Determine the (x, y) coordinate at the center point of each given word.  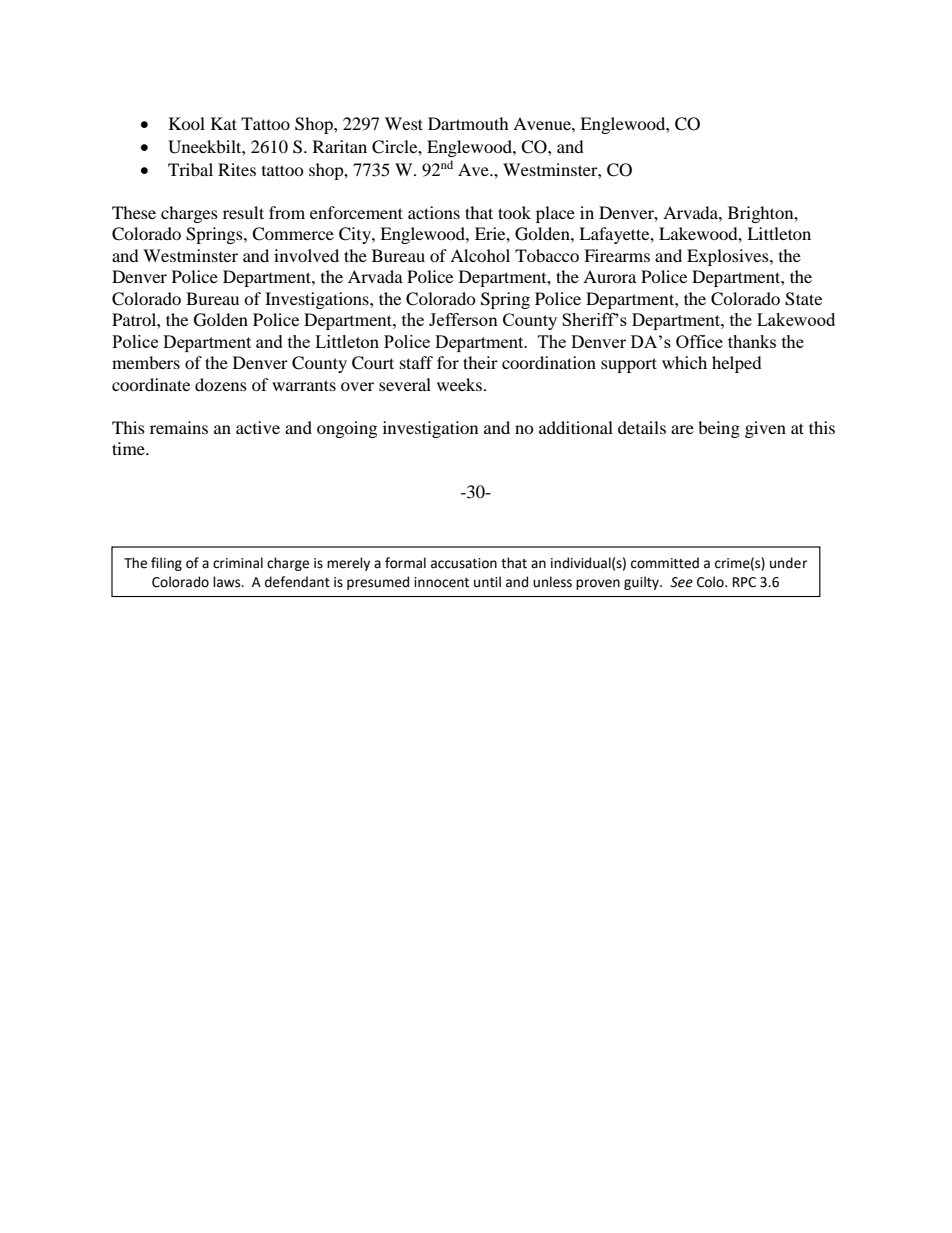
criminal (238, 563)
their (480, 362)
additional (576, 427)
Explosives (729, 257)
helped (737, 364)
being (719, 429)
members (146, 362)
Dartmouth (468, 123)
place (555, 214)
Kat (224, 123)
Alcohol (480, 255)
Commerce (293, 234)
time (129, 448)
